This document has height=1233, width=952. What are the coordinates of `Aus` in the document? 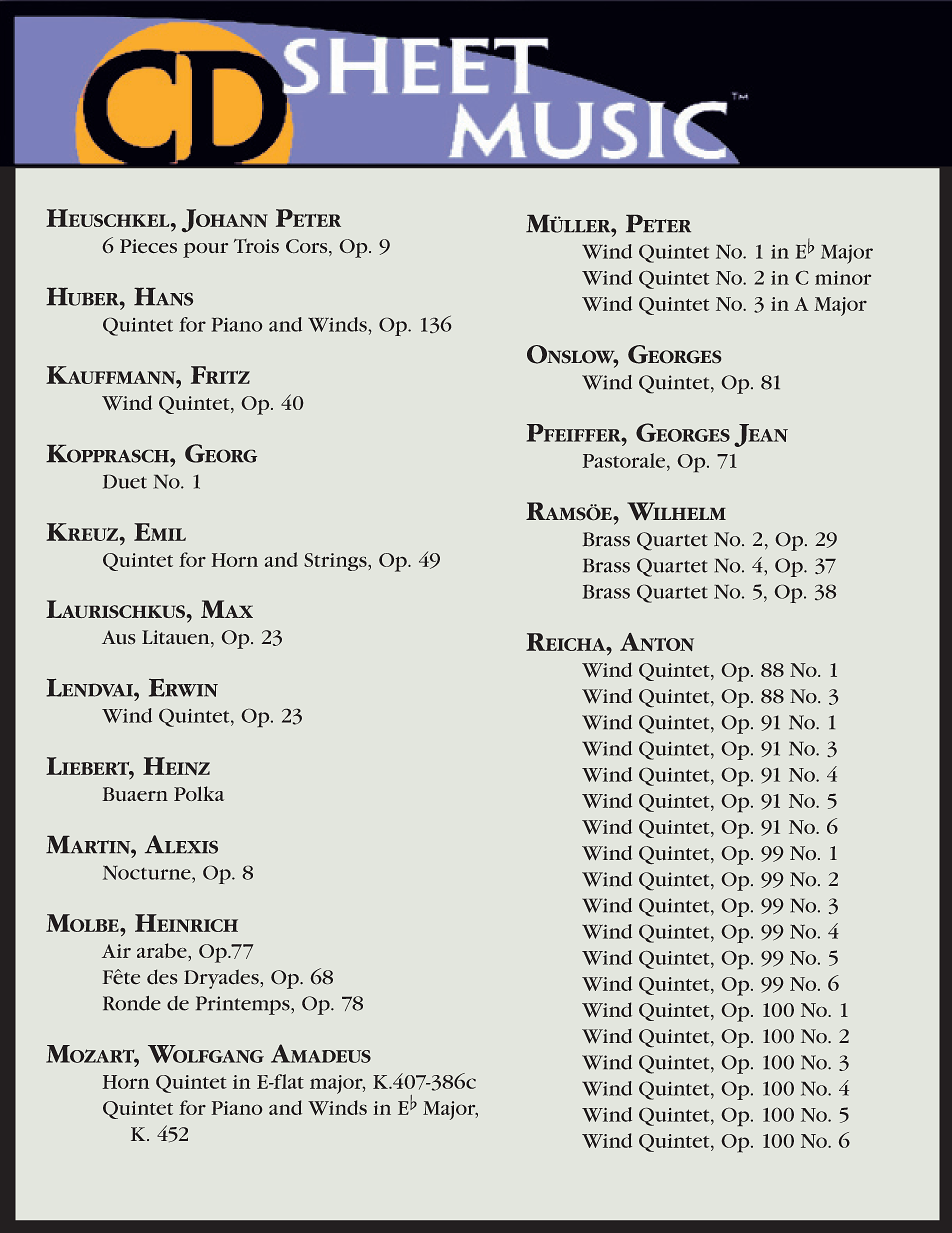 It's located at (118, 637).
